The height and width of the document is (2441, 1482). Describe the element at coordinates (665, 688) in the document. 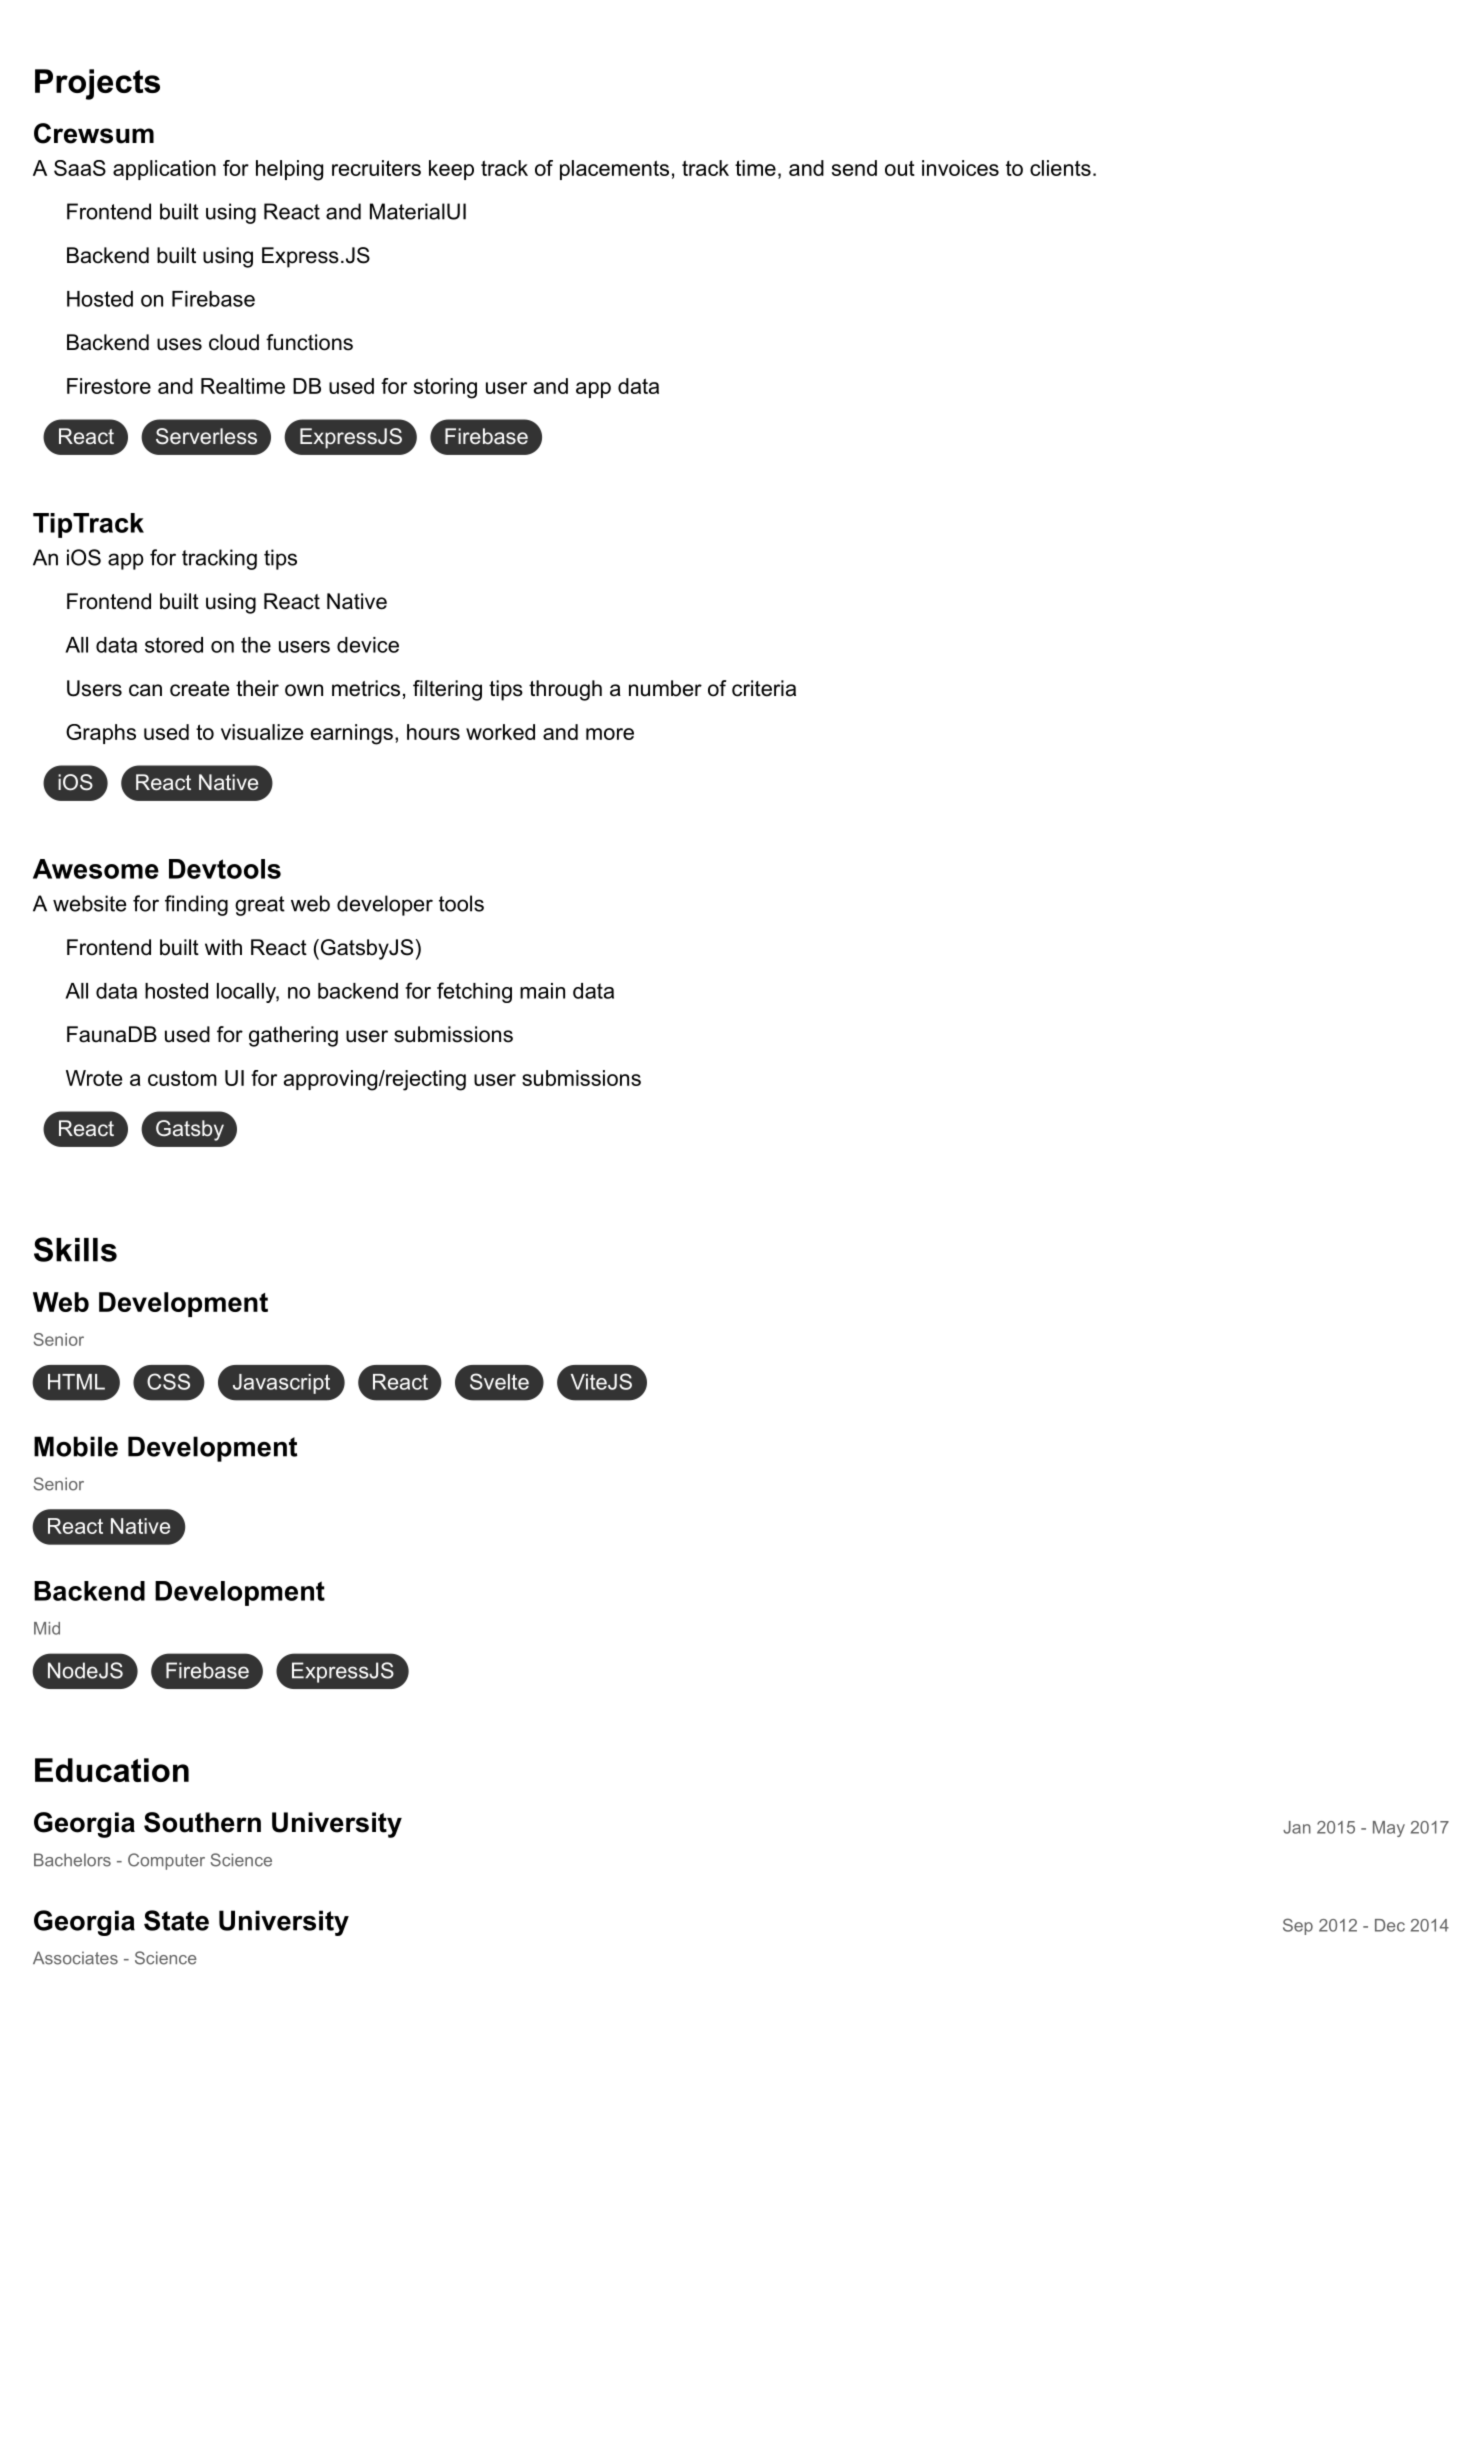

I see `number` at that location.
